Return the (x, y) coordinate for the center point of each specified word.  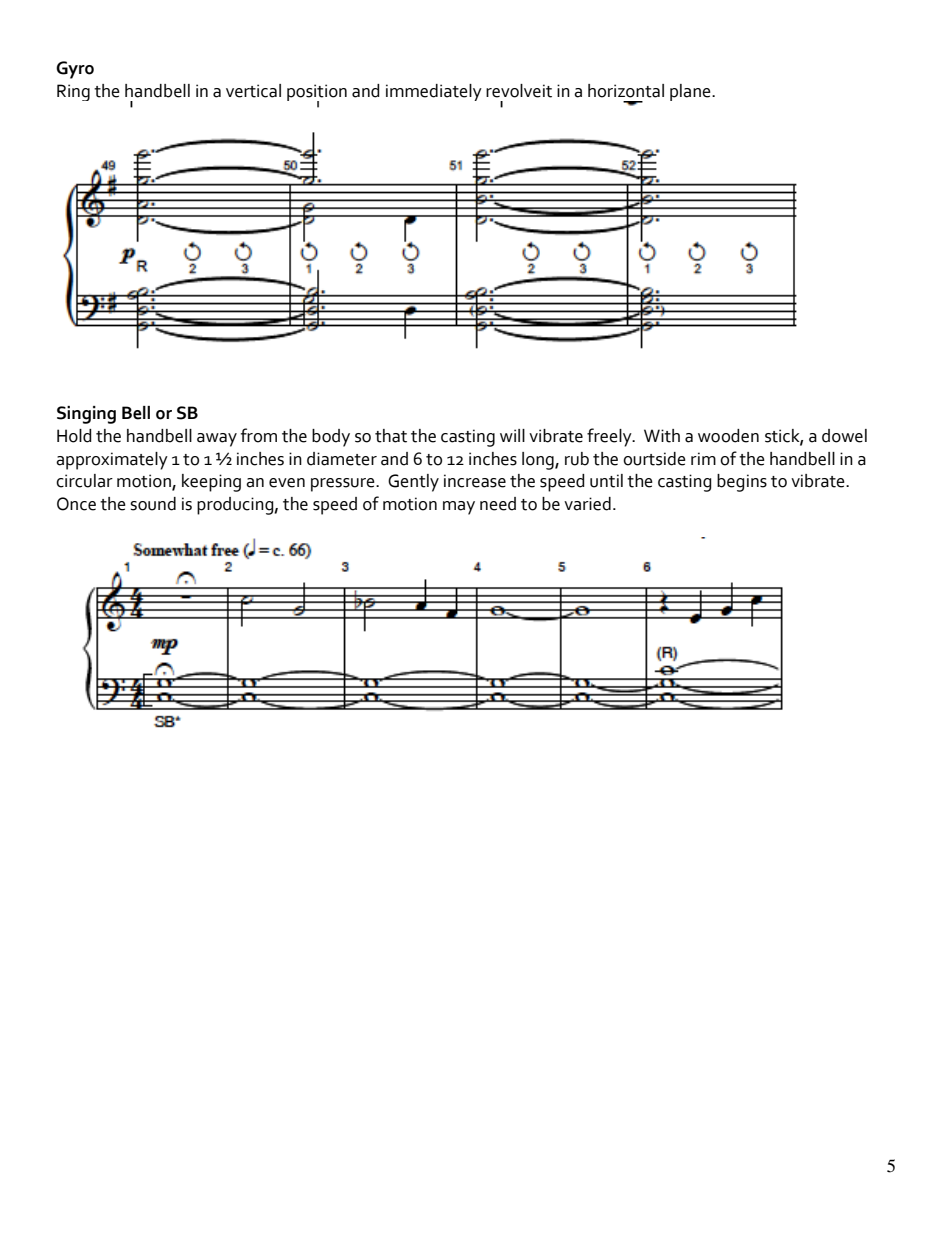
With (662, 436)
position (317, 93)
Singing (86, 415)
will (512, 435)
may (459, 508)
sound (153, 504)
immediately (434, 92)
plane (691, 92)
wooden (728, 436)
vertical (253, 91)
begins (742, 483)
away (217, 440)
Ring (73, 92)
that (391, 436)
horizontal (626, 91)
